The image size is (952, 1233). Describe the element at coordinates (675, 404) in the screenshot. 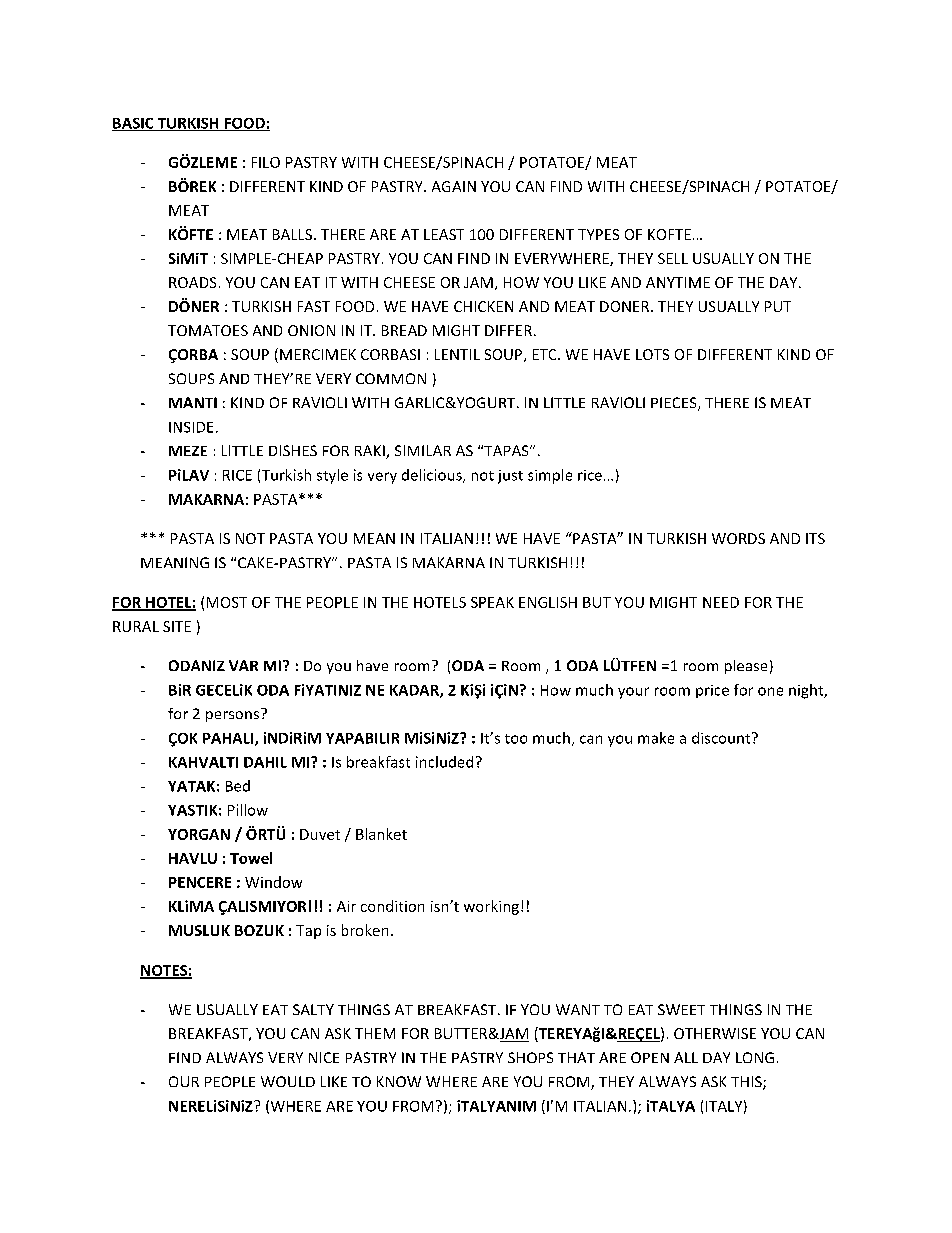

I see `PIECES` at that location.
